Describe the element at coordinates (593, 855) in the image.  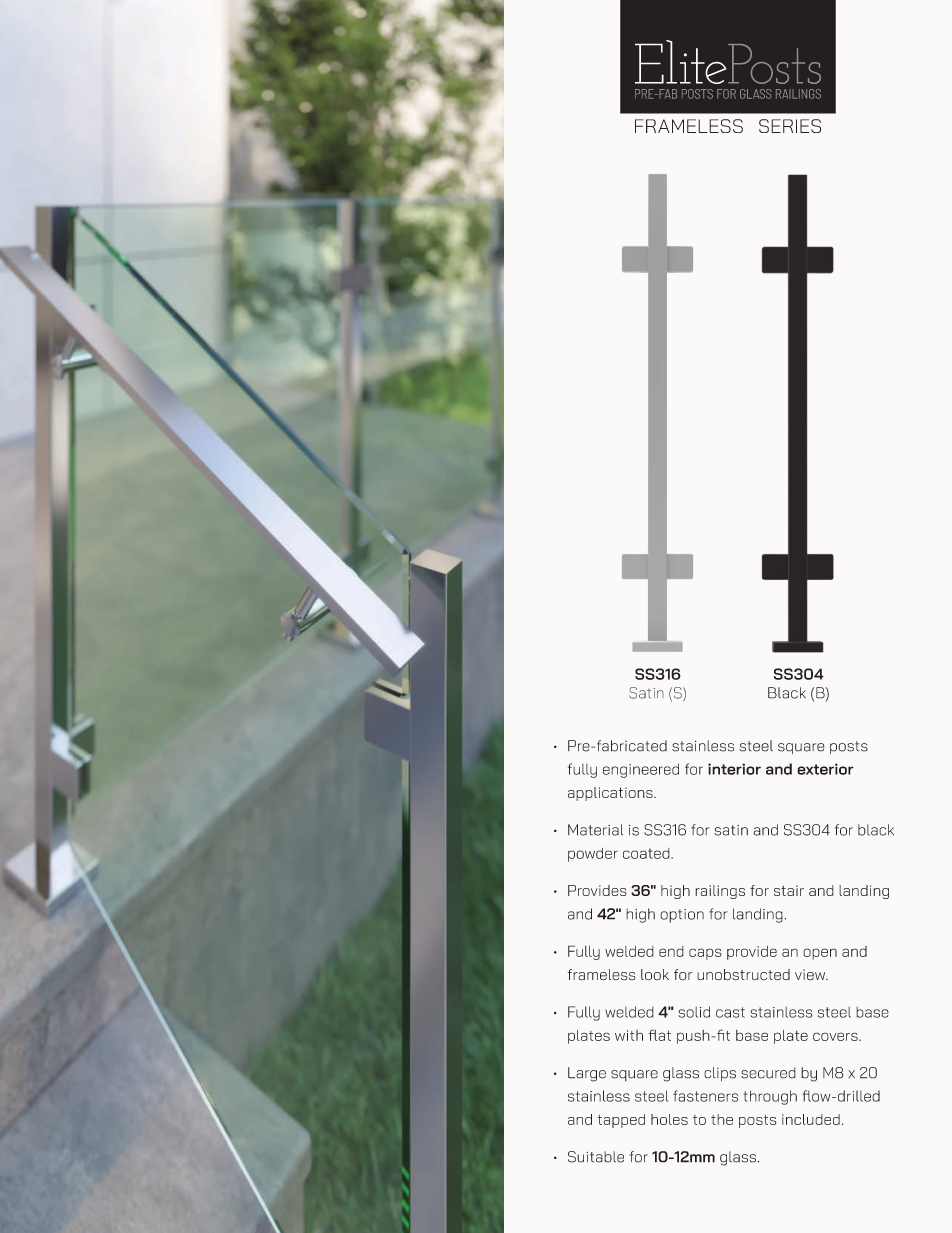
I see `powder` at that location.
